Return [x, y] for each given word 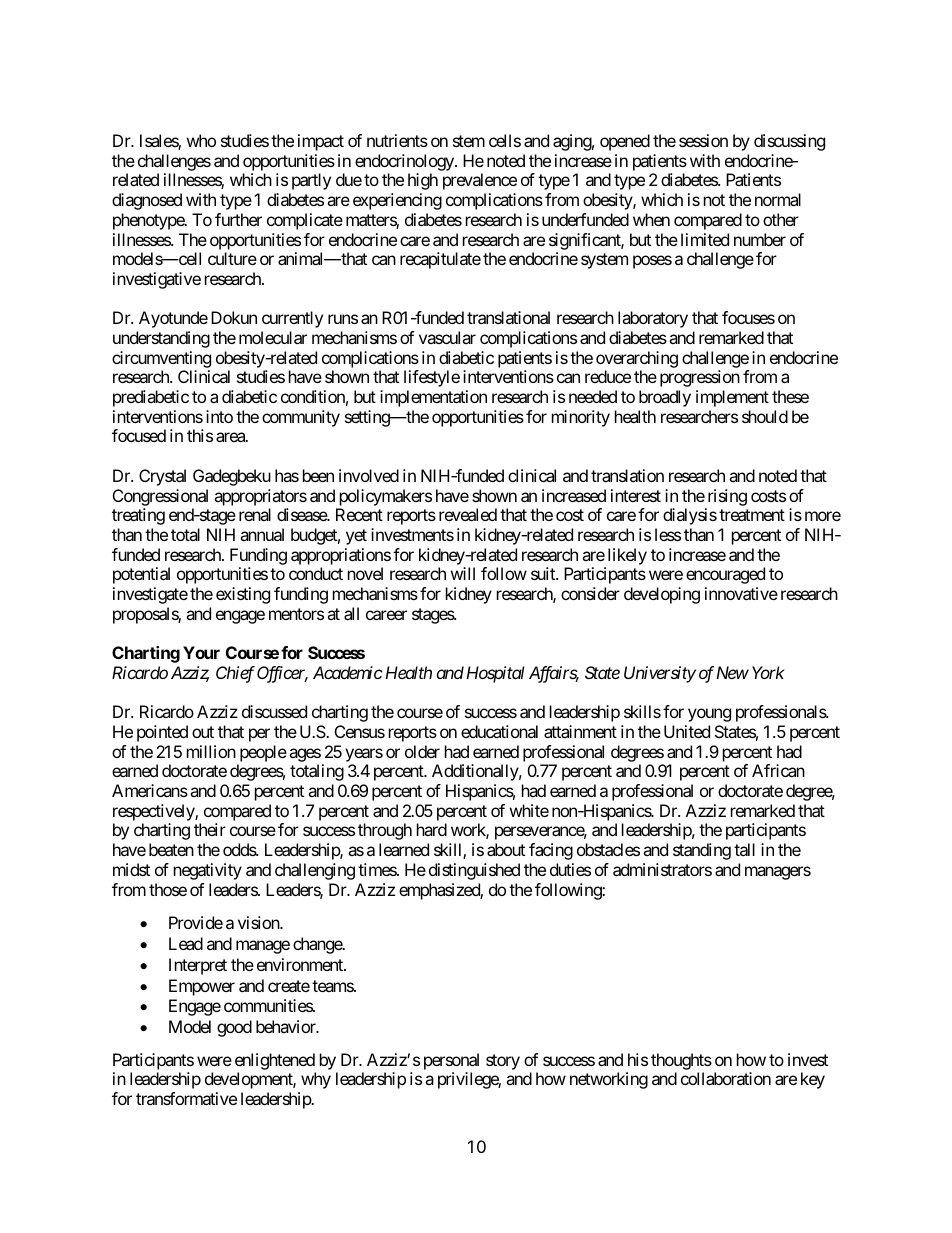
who [201, 140]
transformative [186, 1098]
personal [451, 1061]
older [422, 751]
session [703, 140]
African [778, 770]
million [211, 751]
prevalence [480, 181]
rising [727, 497]
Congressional [160, 497]
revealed [468, 514]
